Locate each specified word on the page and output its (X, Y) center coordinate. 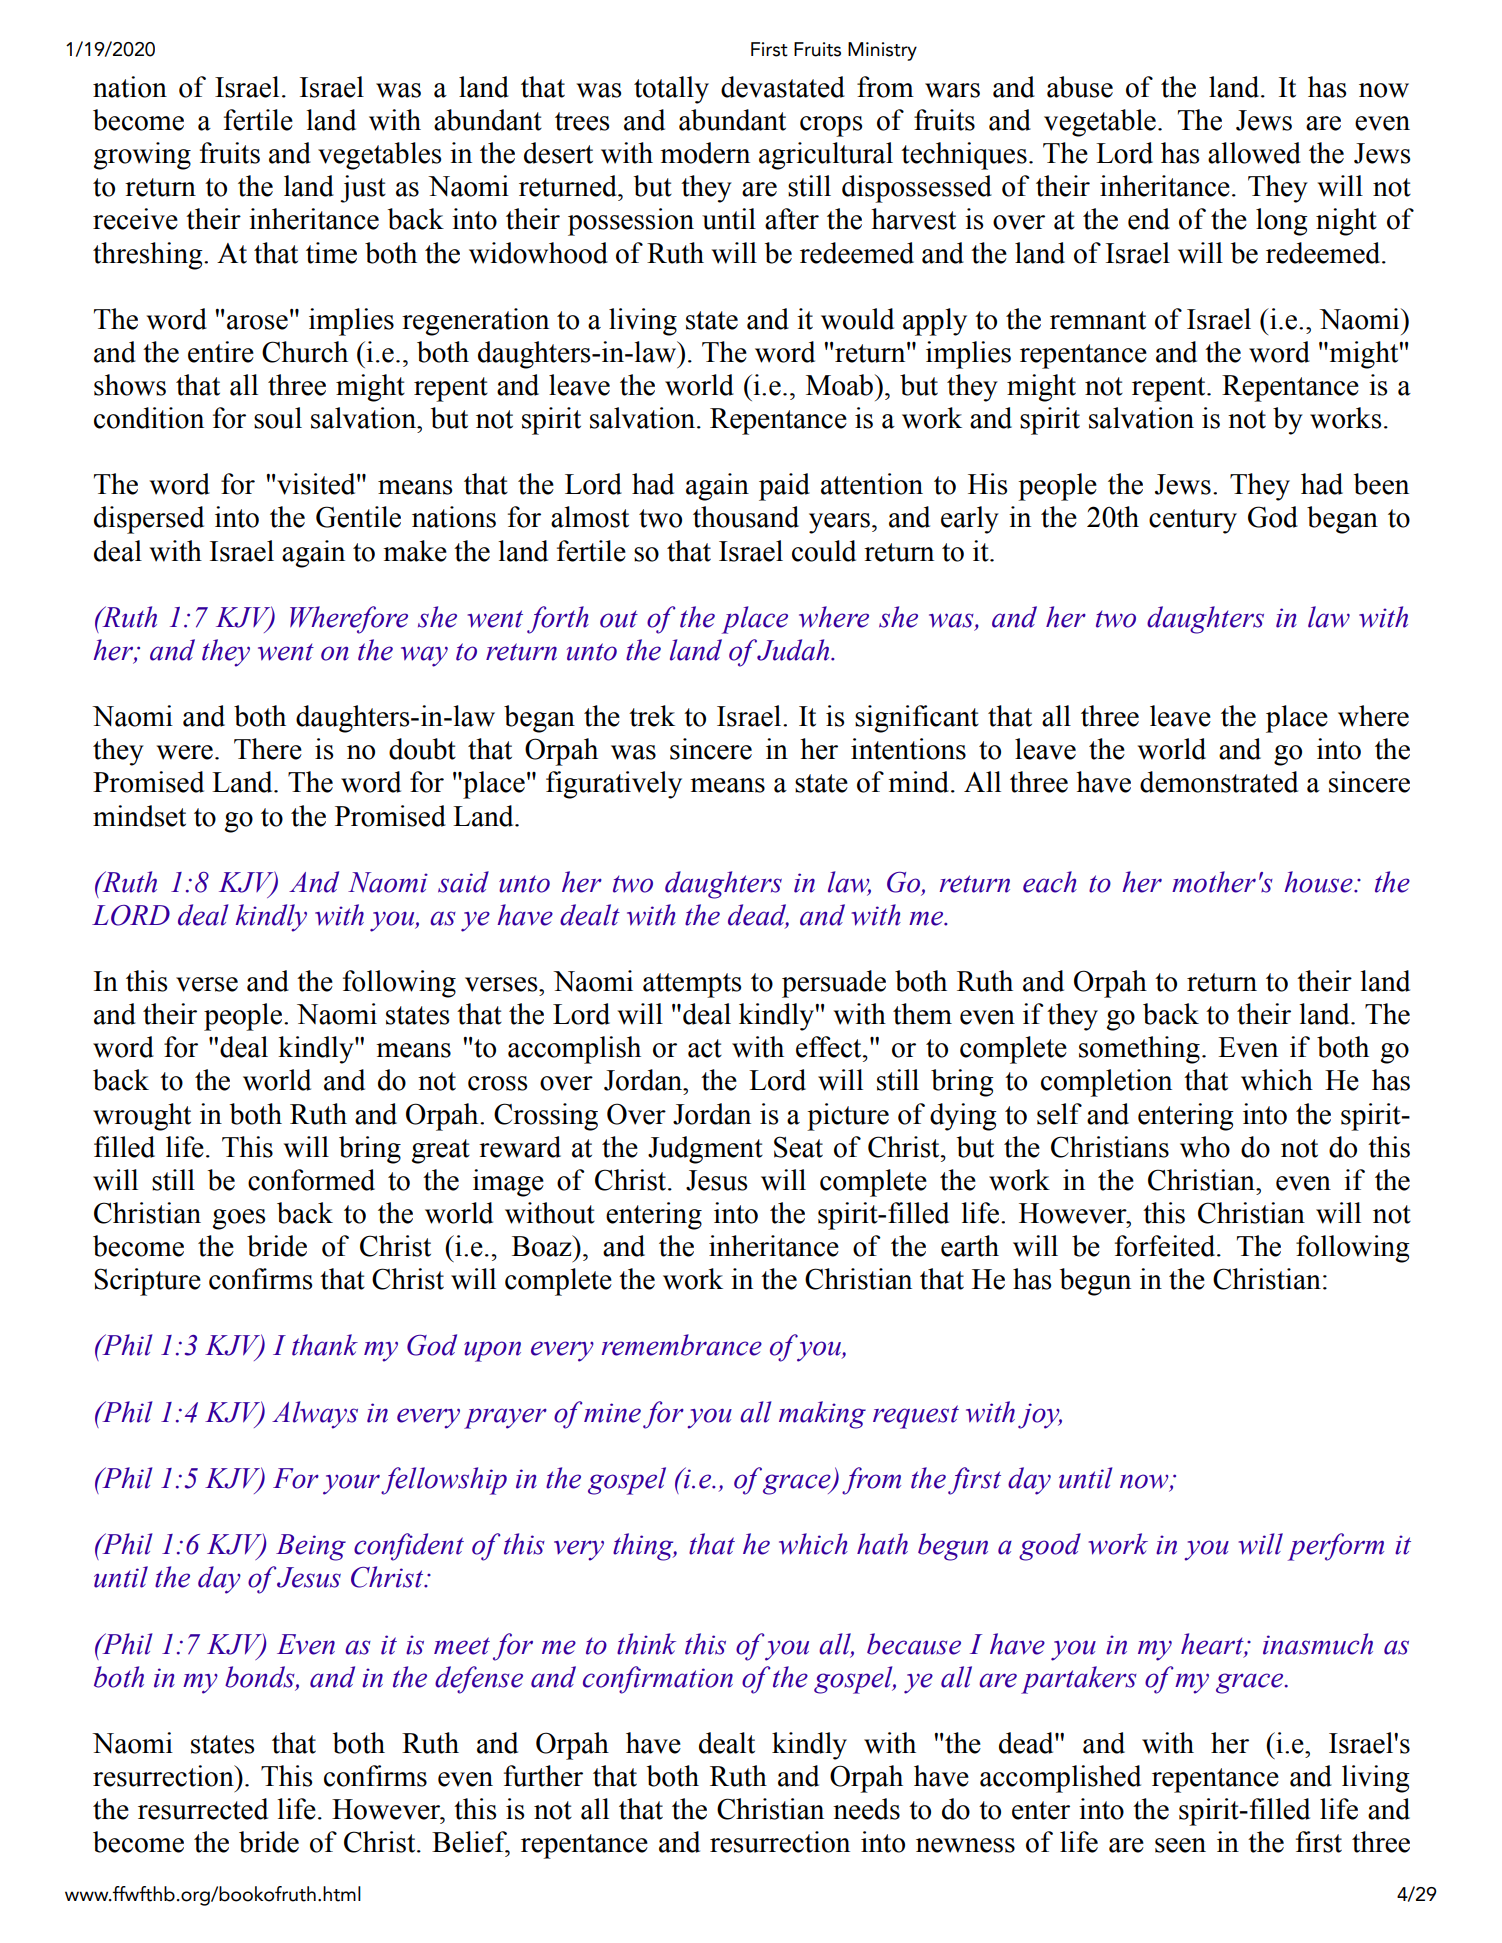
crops (831, 126)
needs (866, 1809)
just (363, 189)
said (463, 882)
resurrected (203, 1809)
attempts (692, 985)
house (1319, 882)
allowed (1254, 153)
